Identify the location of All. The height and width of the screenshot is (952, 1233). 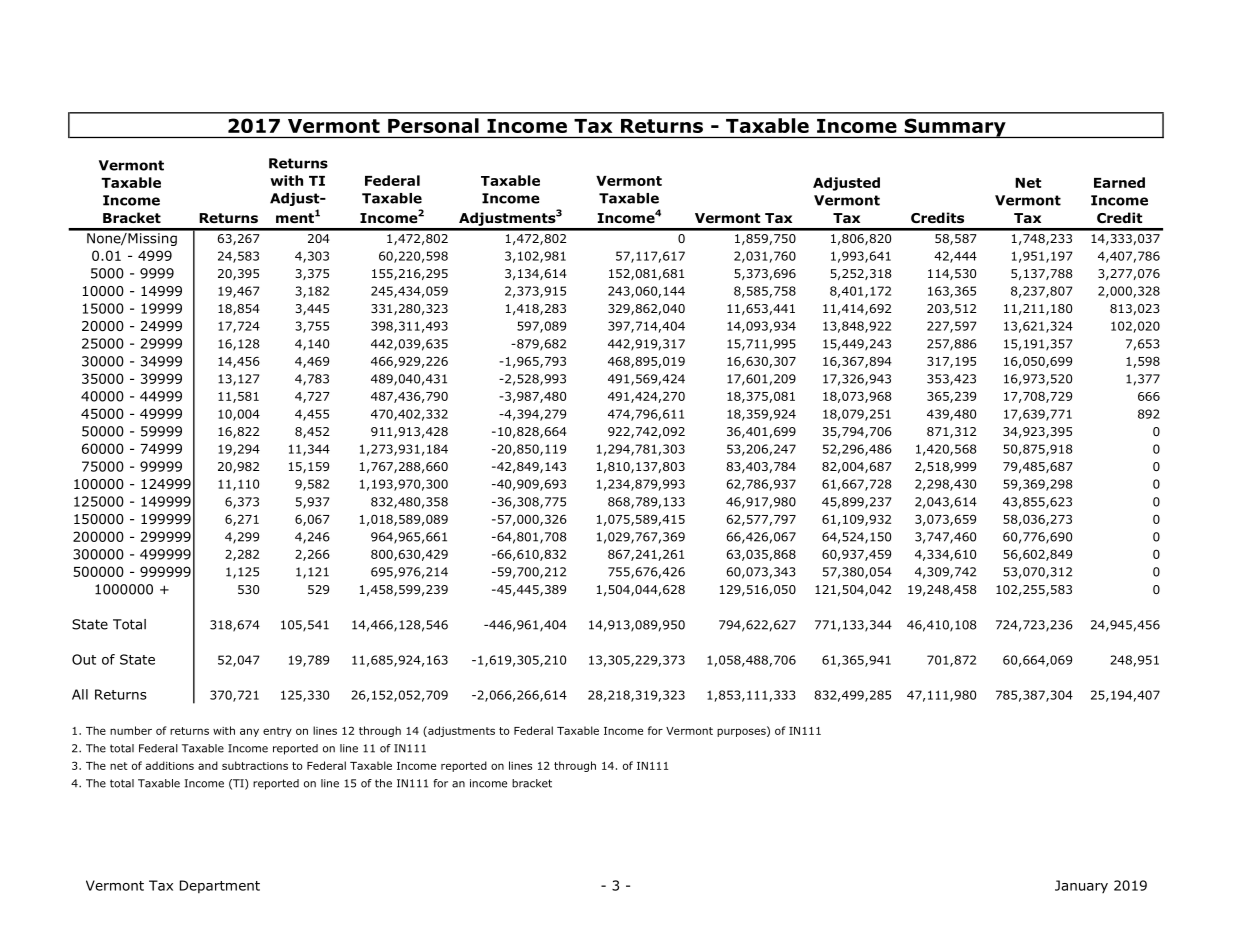
(80, 694).
